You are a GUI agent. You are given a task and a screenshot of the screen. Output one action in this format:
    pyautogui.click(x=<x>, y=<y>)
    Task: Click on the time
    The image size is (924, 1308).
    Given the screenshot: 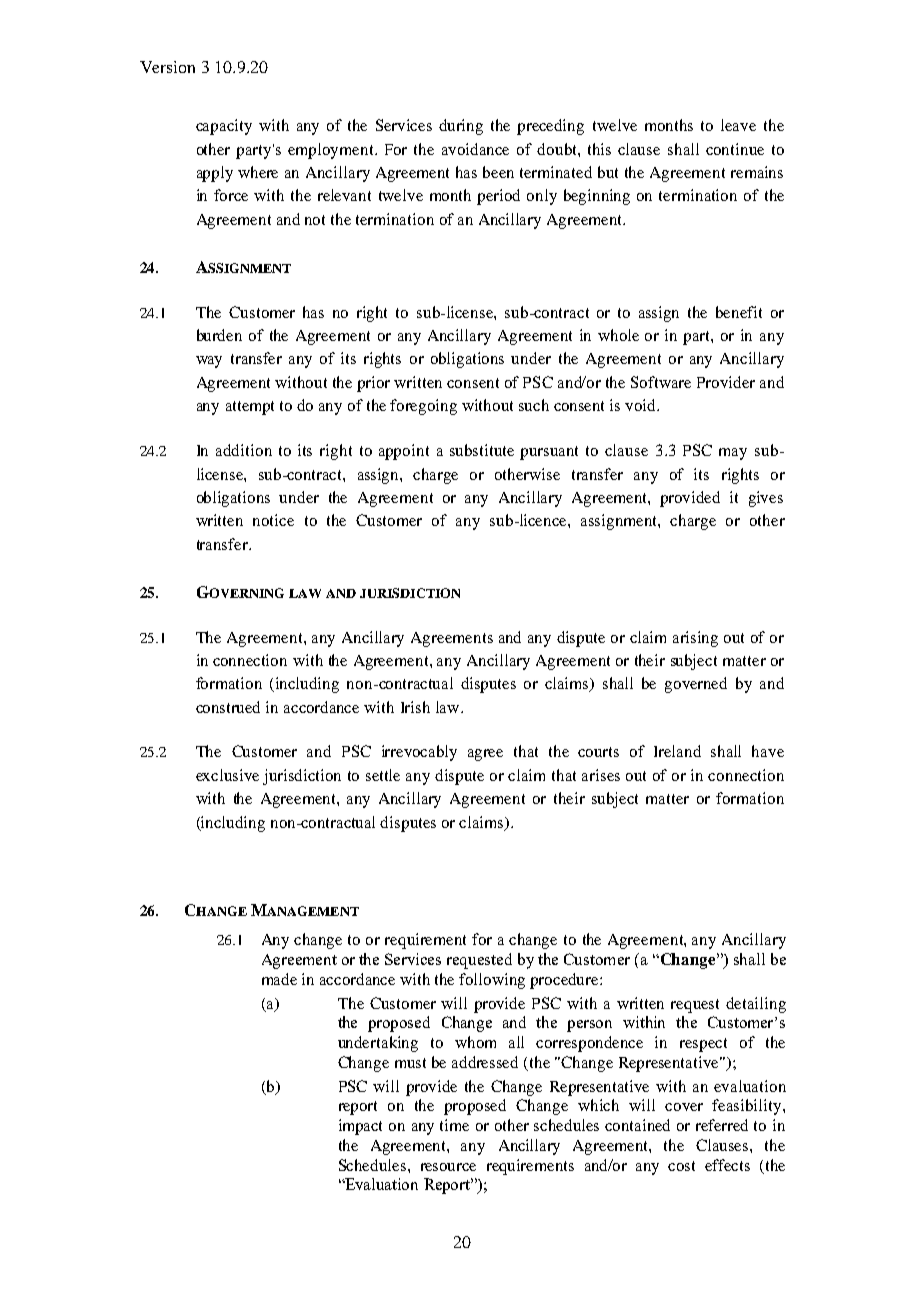 What is the action you would take?
    pyautogui.click(x=454, y=1125)
